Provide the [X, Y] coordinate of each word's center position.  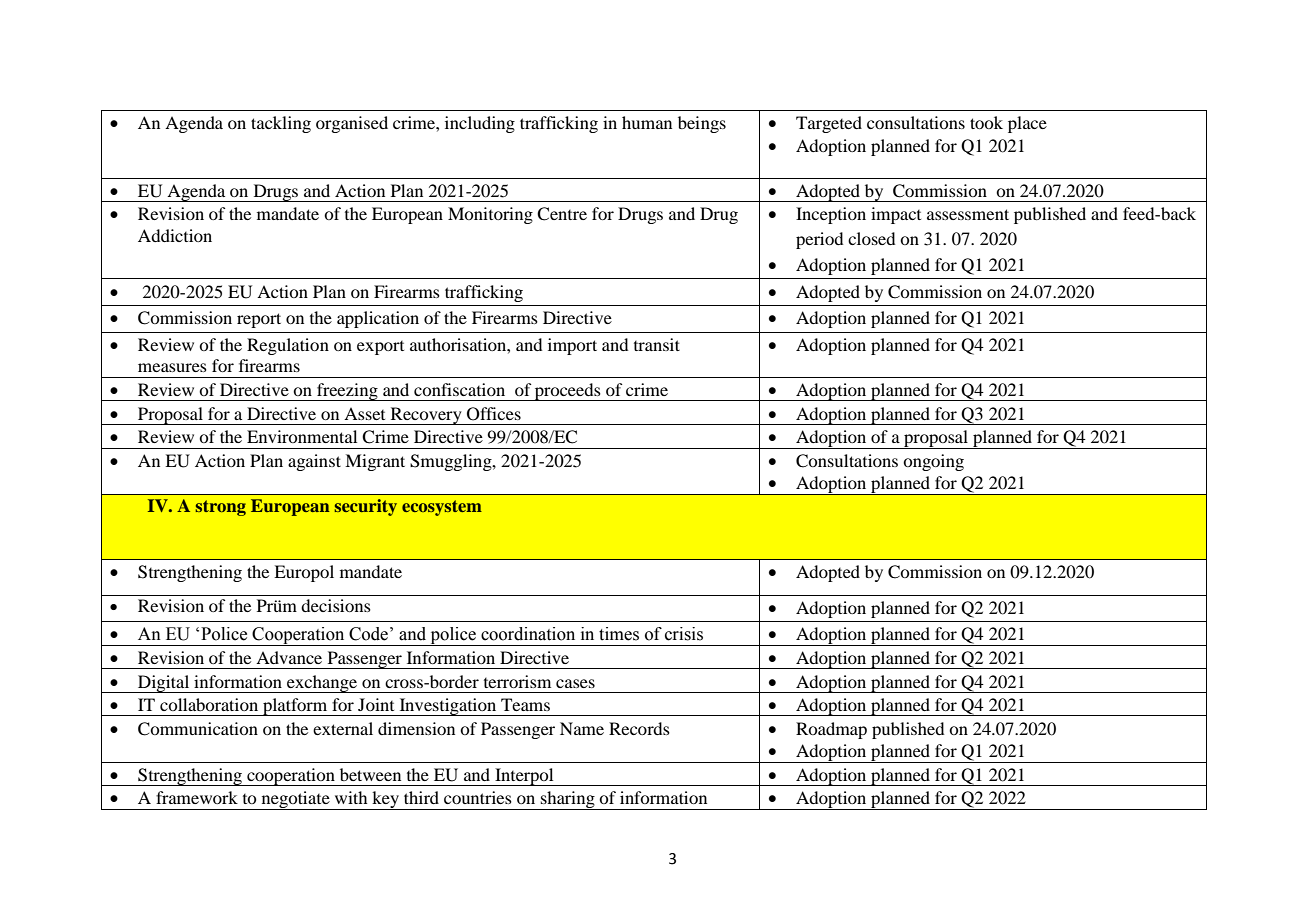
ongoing [933, 462]
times [619, 634]
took [986, 122]
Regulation [288, 346]
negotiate [295, 800]
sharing [568, 800]
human [647, 122]
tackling [281, 124]
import [572, 346]
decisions [336, 605]
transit [657, 344]
